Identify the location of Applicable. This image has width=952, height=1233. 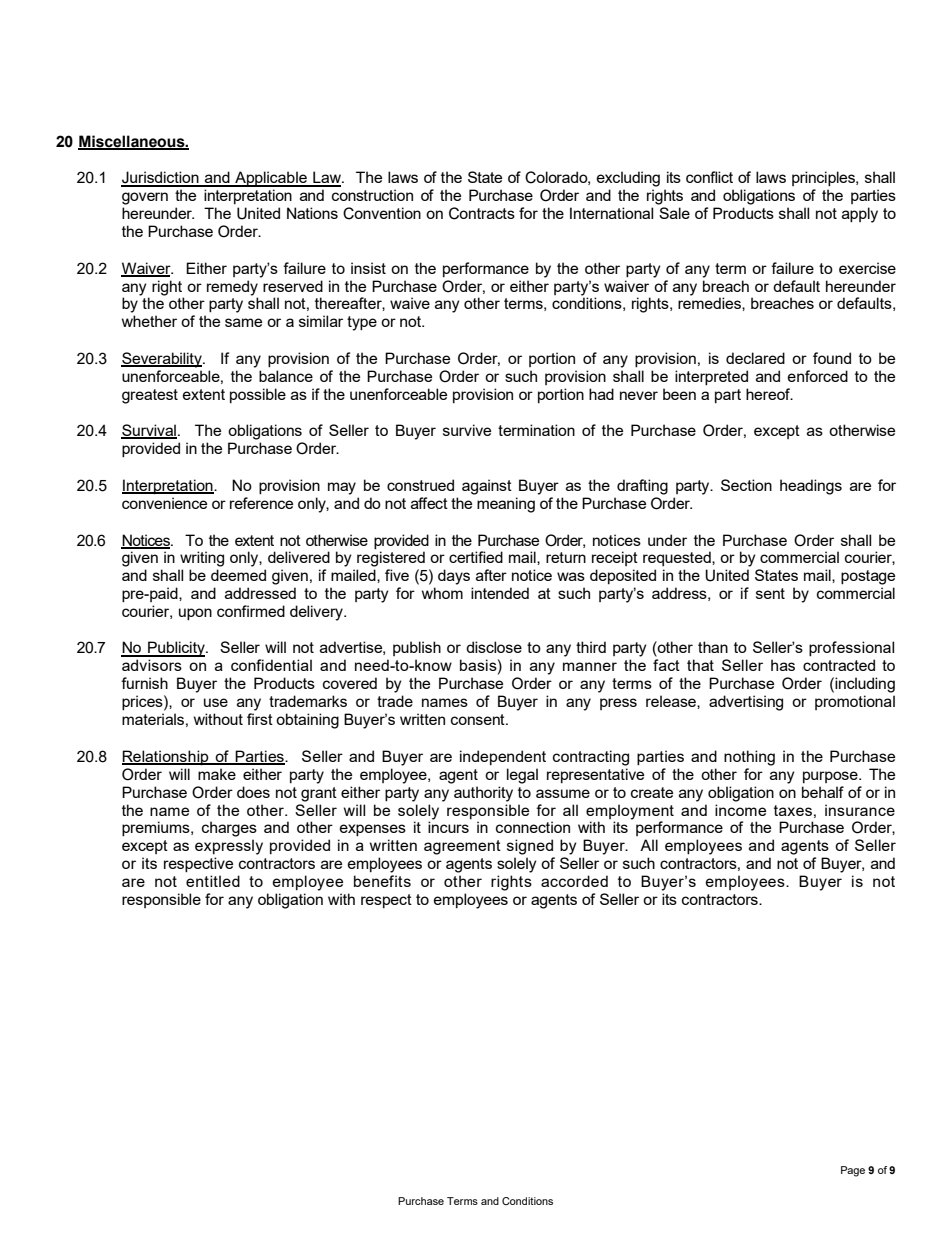
(271, 179).
